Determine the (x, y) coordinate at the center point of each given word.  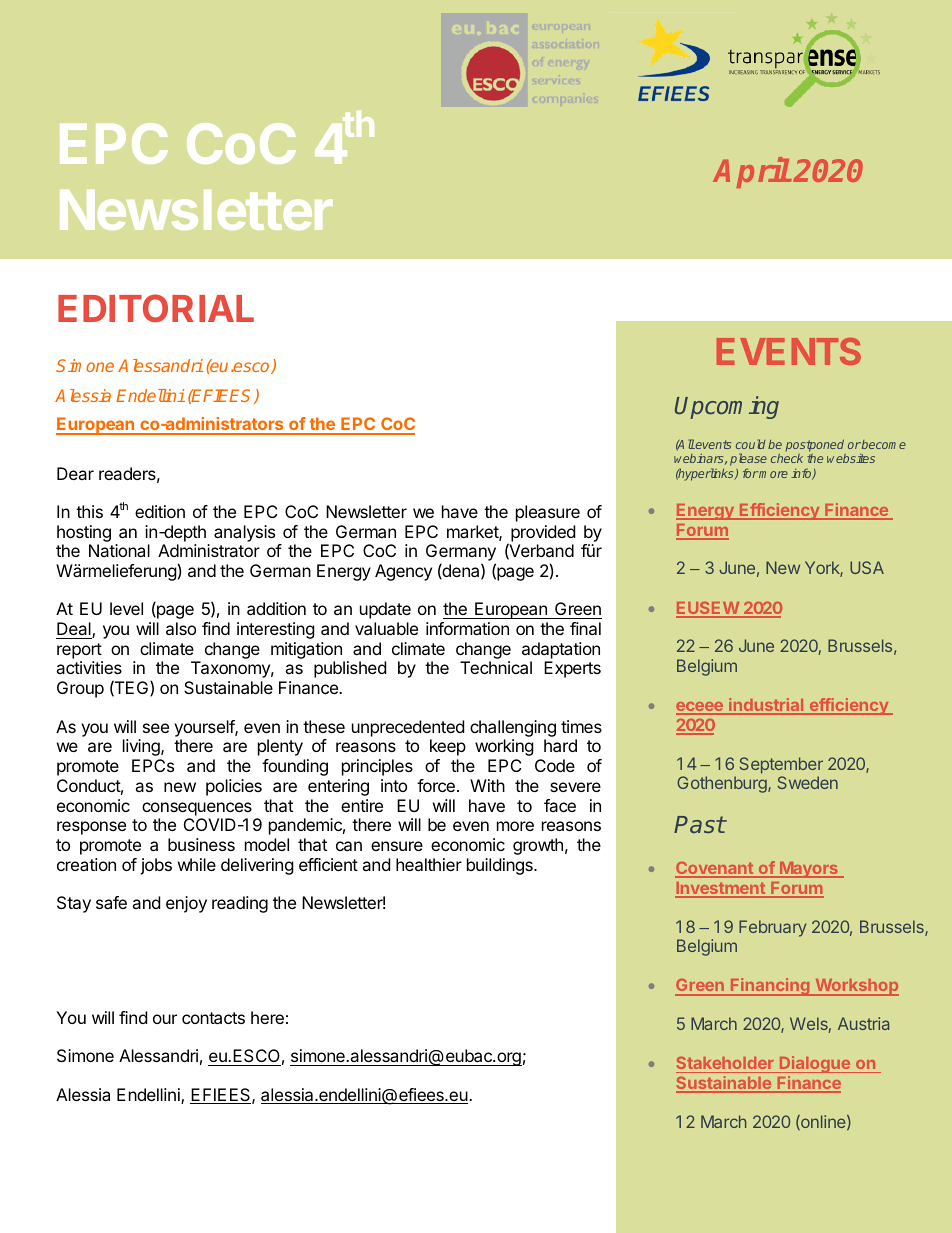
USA (867, 567)
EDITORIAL (156, 308)
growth (538, 846)
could (751, 444)
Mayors (809, 870)
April (751, 173)
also (181, 628)
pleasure (548, 513)
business (201, 844)
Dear (75, 473)
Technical (496, 667)
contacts (213, 1018)
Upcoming (727, 407)
